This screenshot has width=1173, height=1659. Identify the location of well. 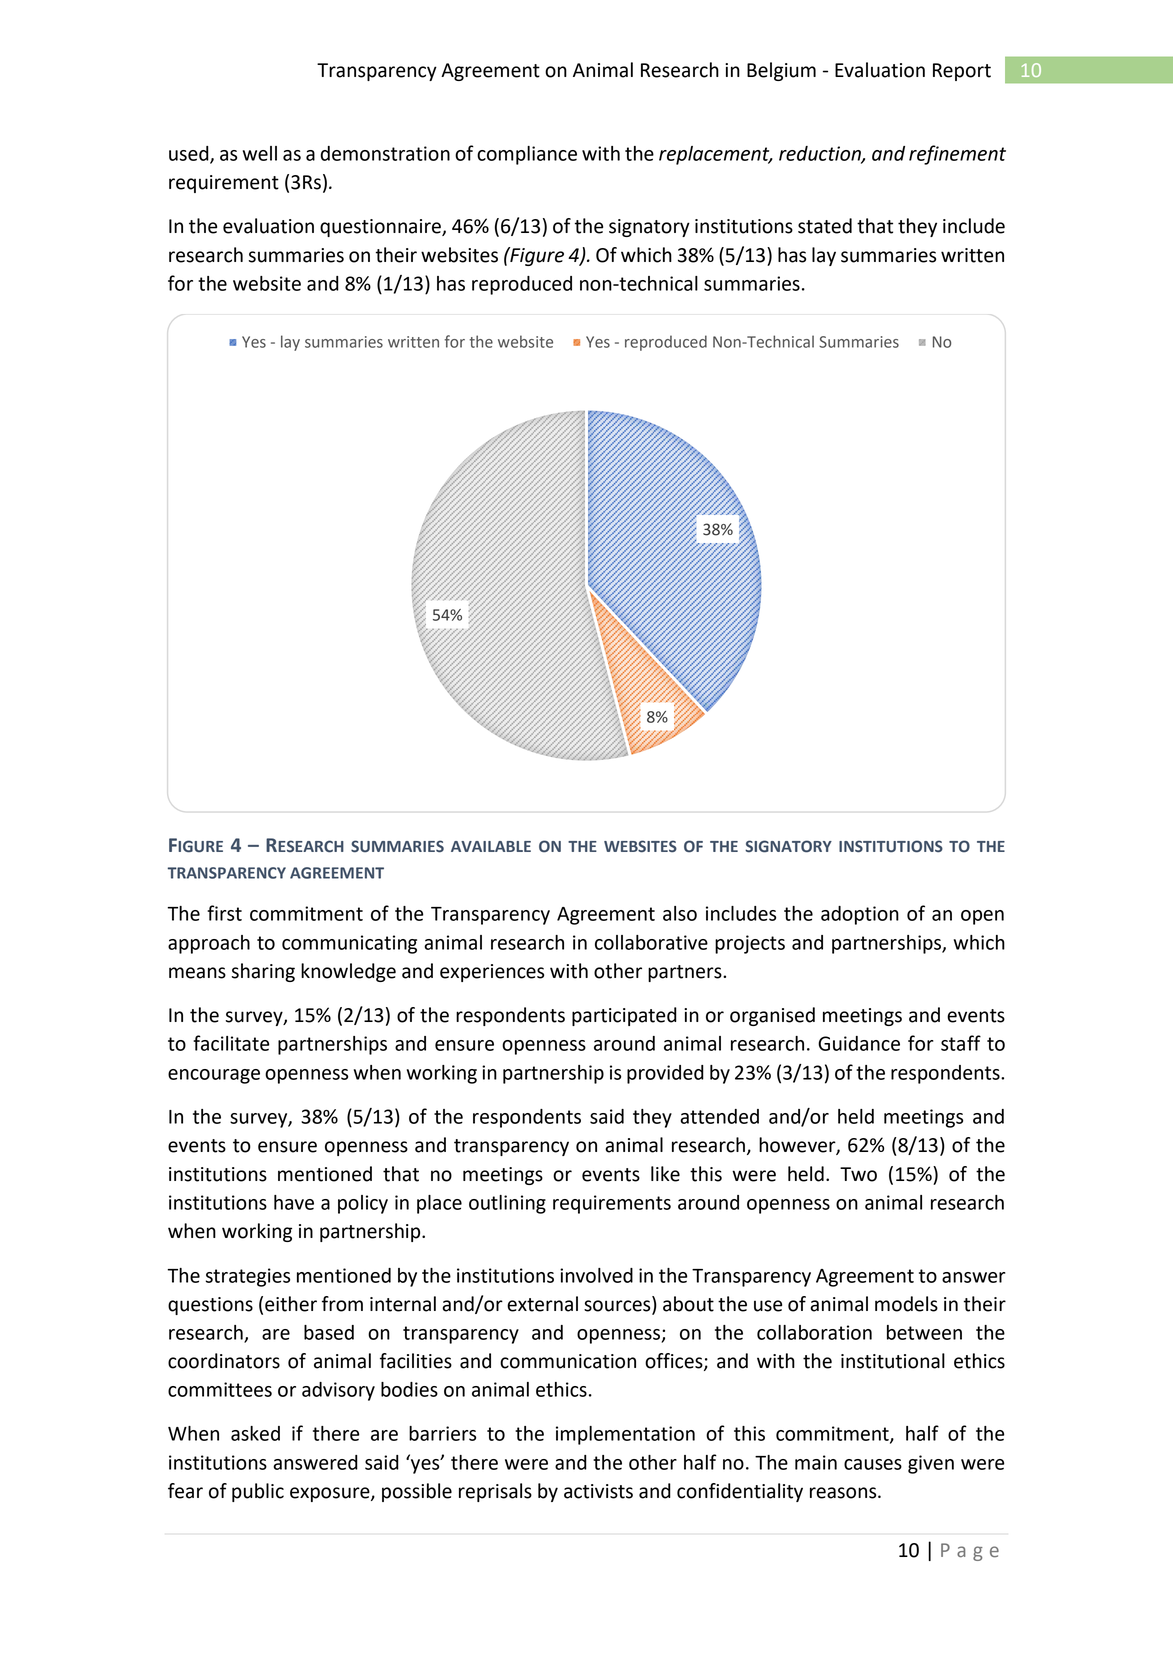
(260, 153).
